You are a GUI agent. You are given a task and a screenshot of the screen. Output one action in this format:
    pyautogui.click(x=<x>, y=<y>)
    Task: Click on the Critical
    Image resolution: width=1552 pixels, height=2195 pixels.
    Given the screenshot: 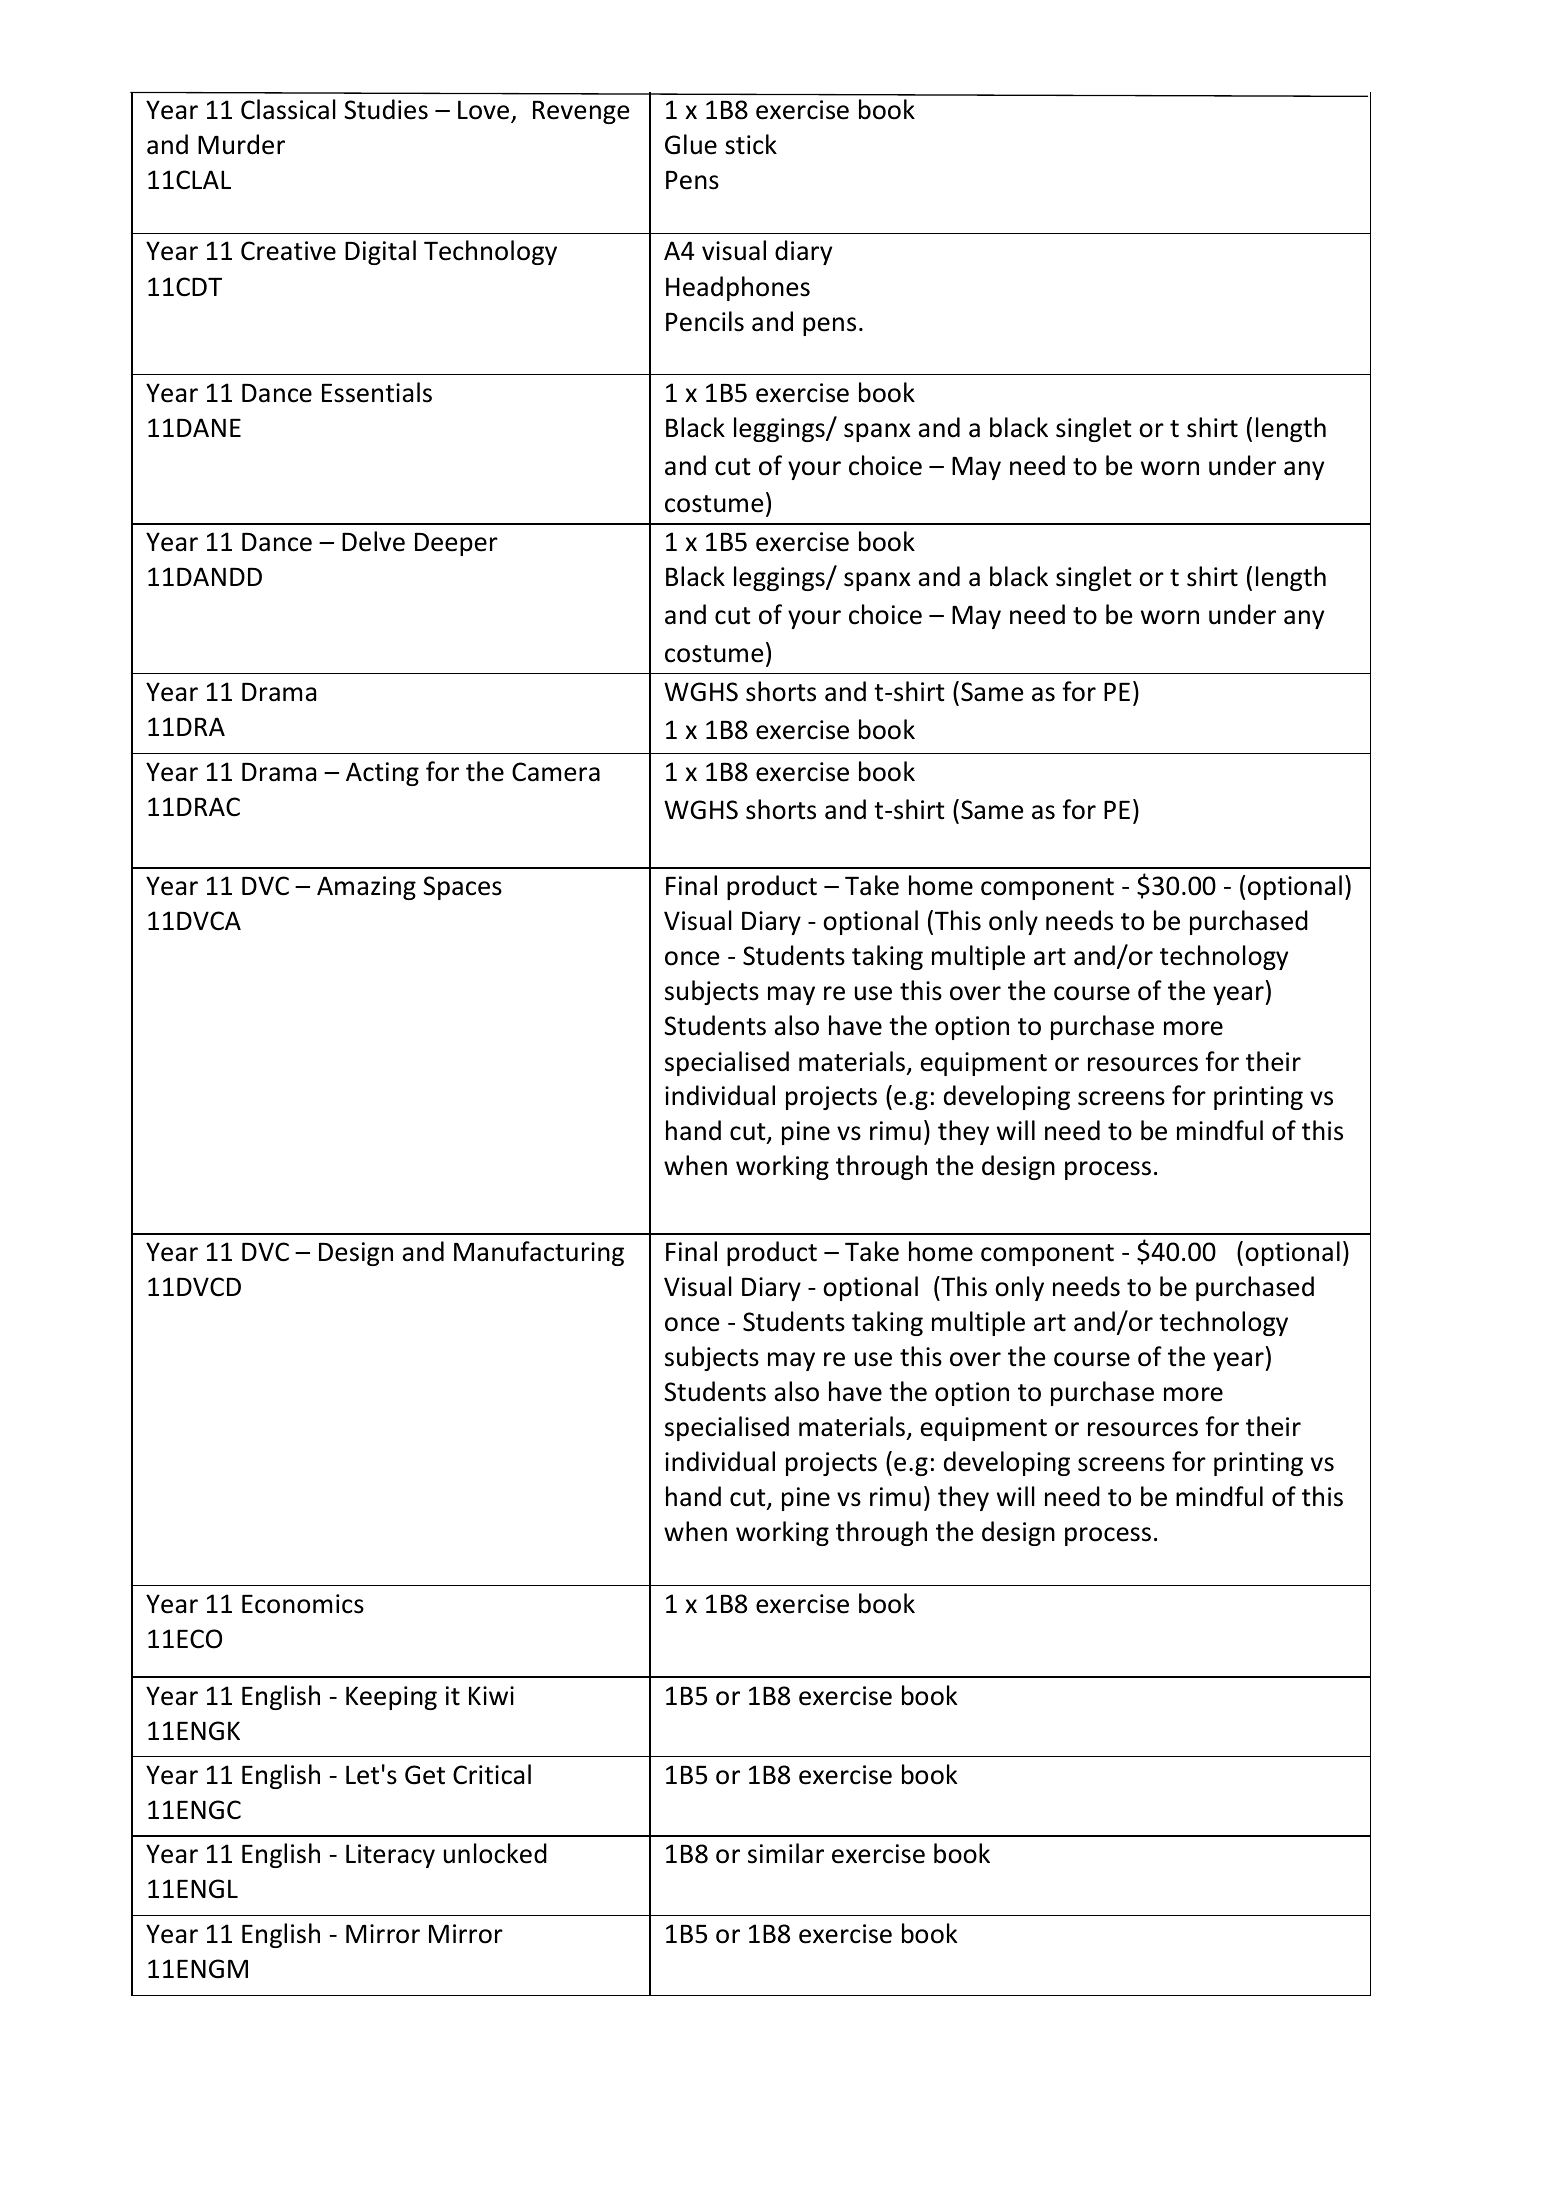 What is the action you would take?
    pyautogui.click(x=492, y=1774)
